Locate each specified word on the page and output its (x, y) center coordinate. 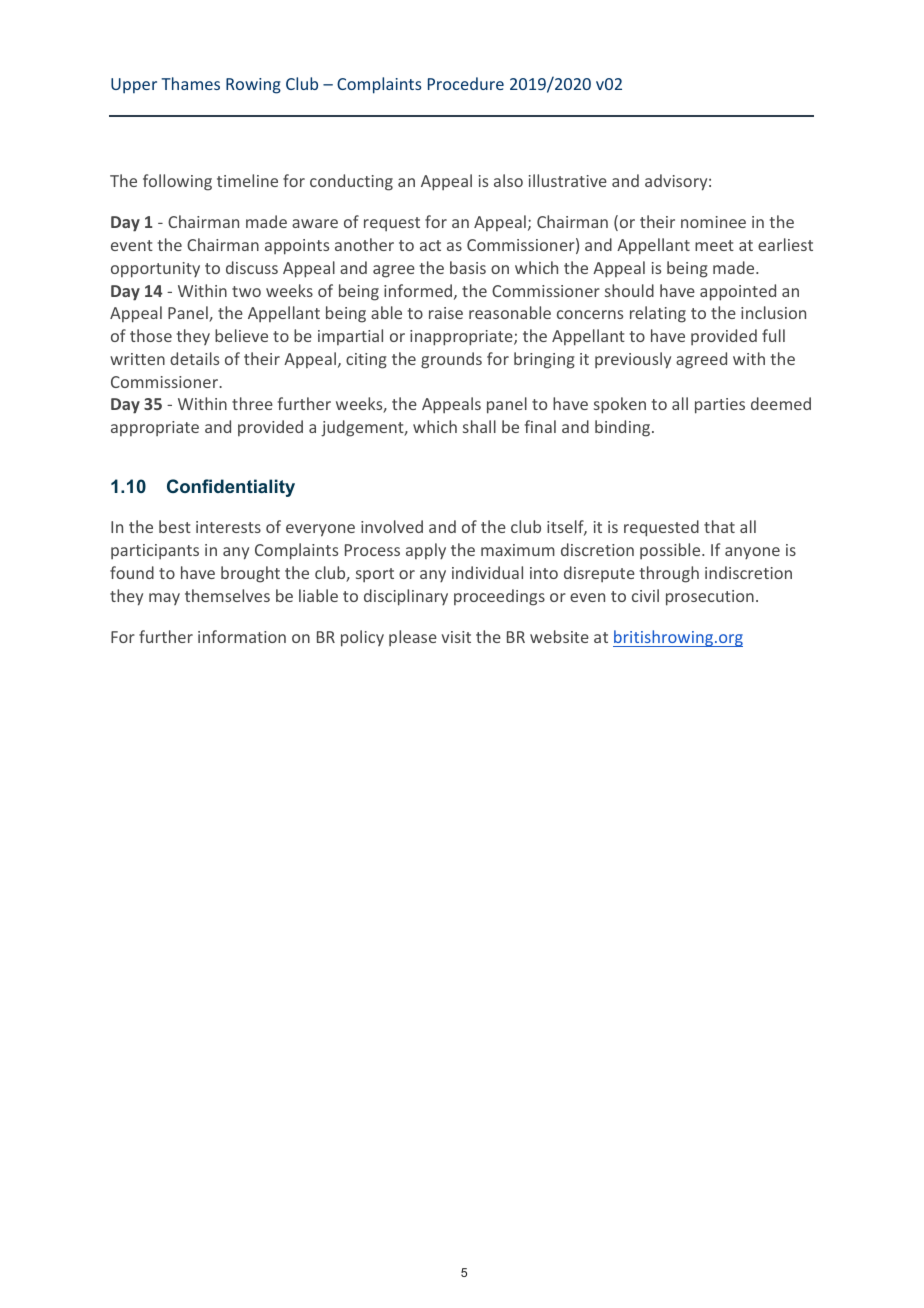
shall (479, 426)
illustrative (568, 180)
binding (624, 428)
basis (468, 267)
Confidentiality (231, 488)
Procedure (466, 83)
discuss (252, 267)
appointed (738, 292)
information (242, 636)
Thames (190, 83)
